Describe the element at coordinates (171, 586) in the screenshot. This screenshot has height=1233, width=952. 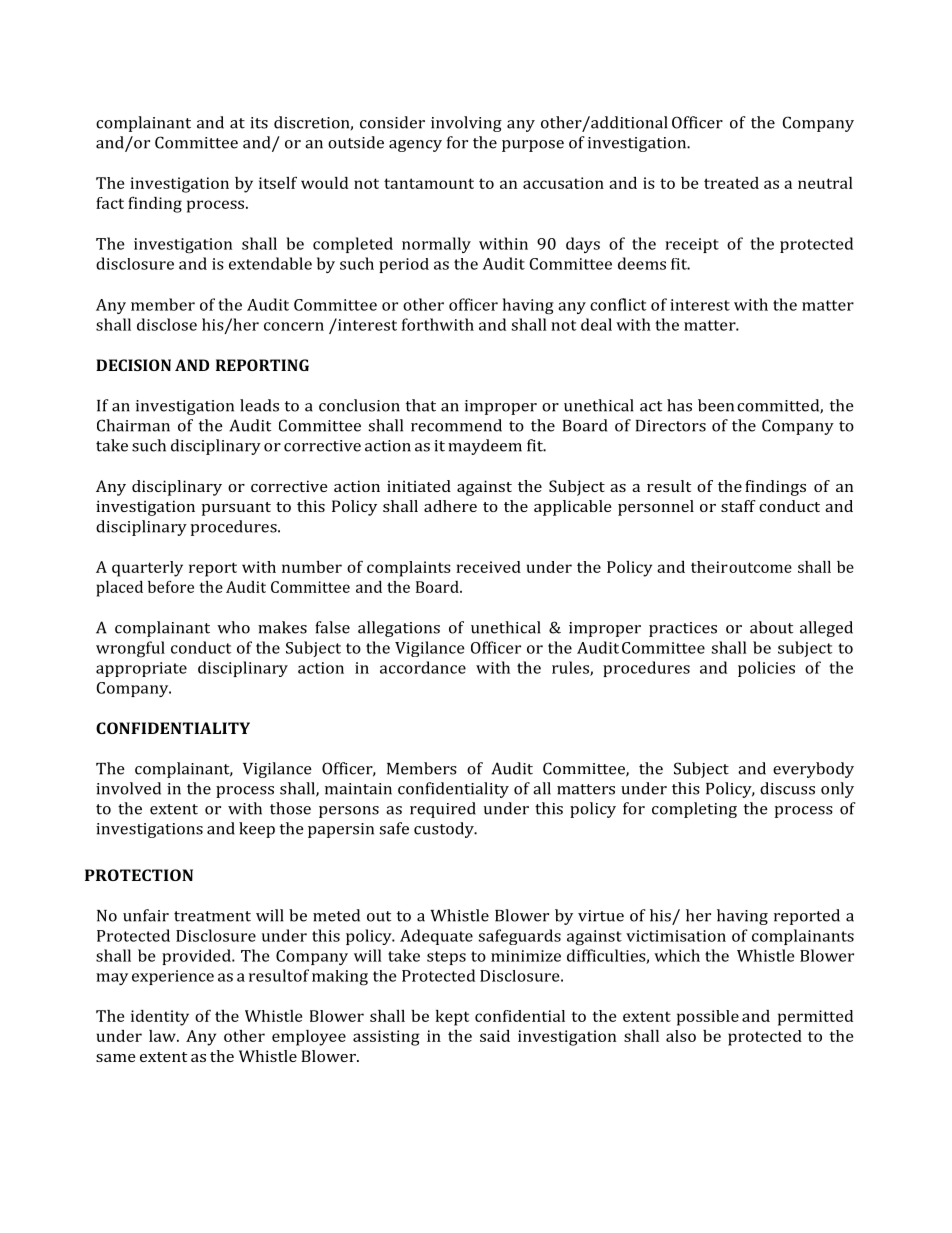
I see `before` at that location.
